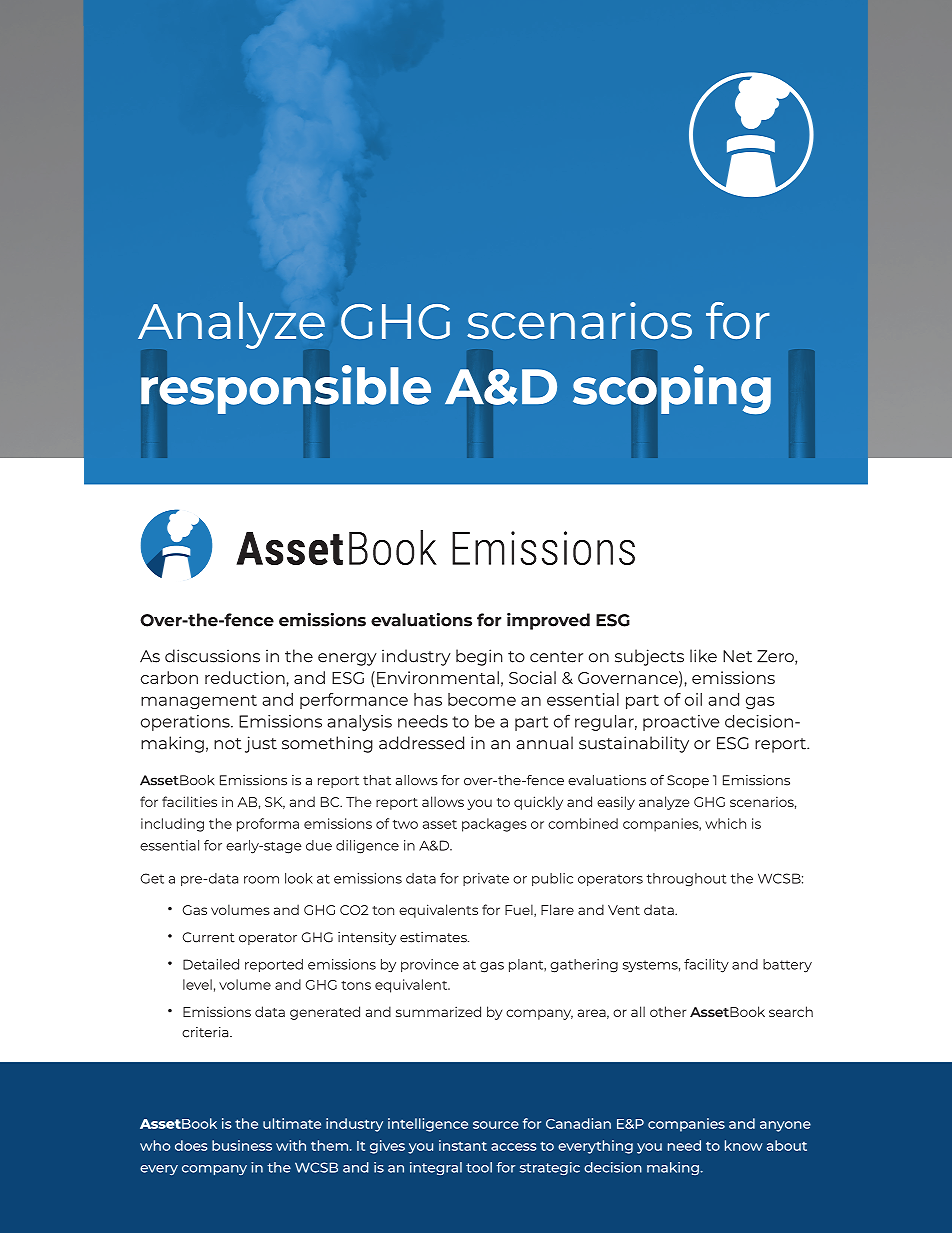  Describe the element at coordinates (242, 1145) in the image. I see `business` at that location.
